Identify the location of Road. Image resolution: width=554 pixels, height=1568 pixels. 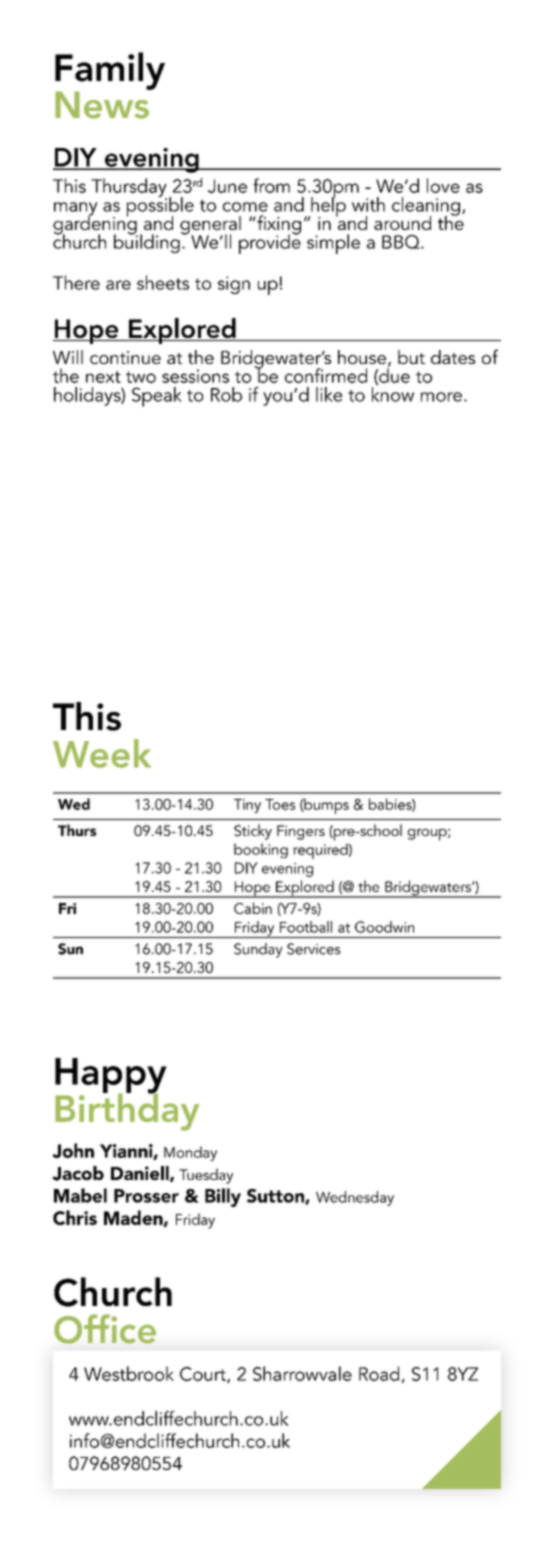
(379, 1373).
